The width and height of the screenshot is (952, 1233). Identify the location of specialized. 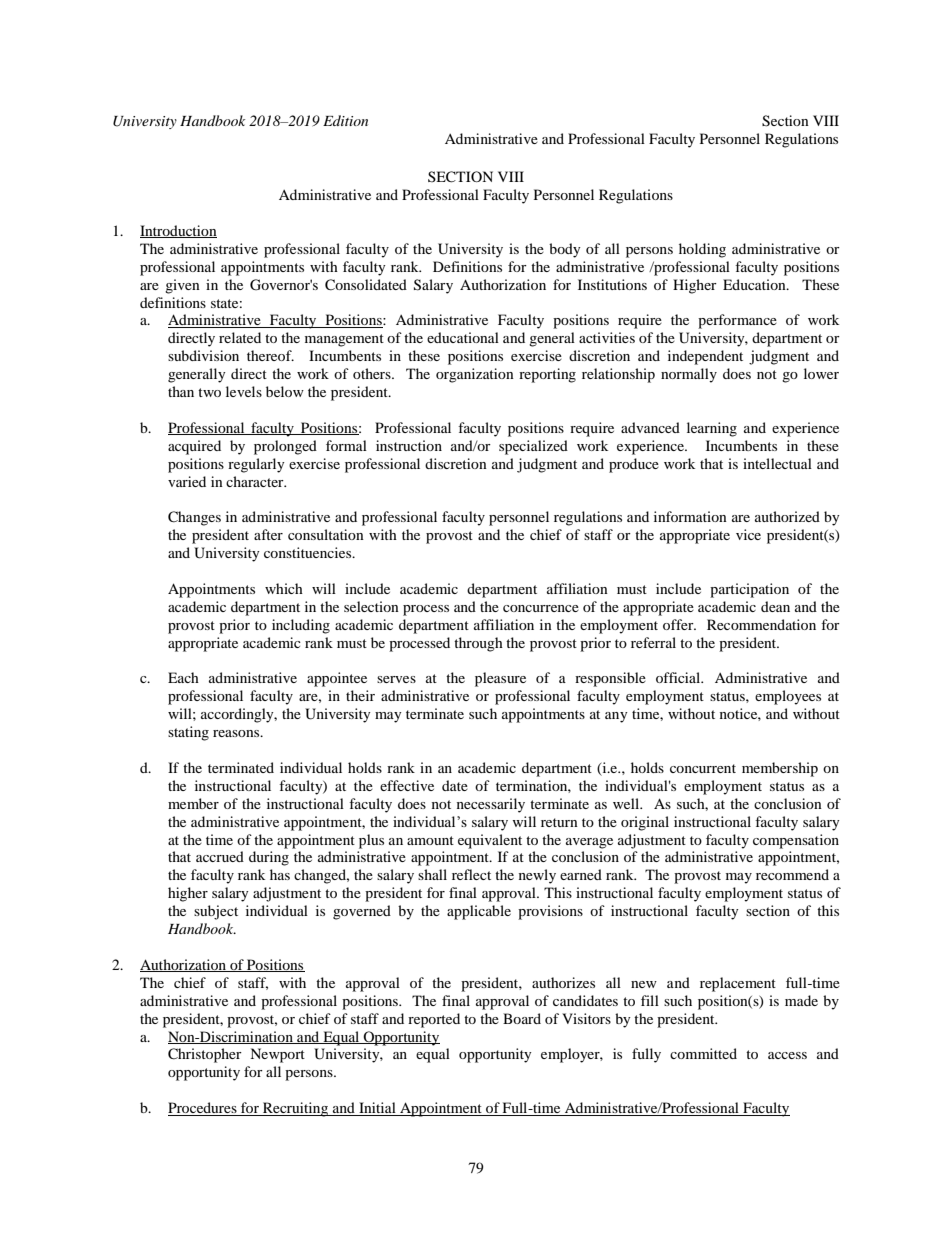
(533, 447).
